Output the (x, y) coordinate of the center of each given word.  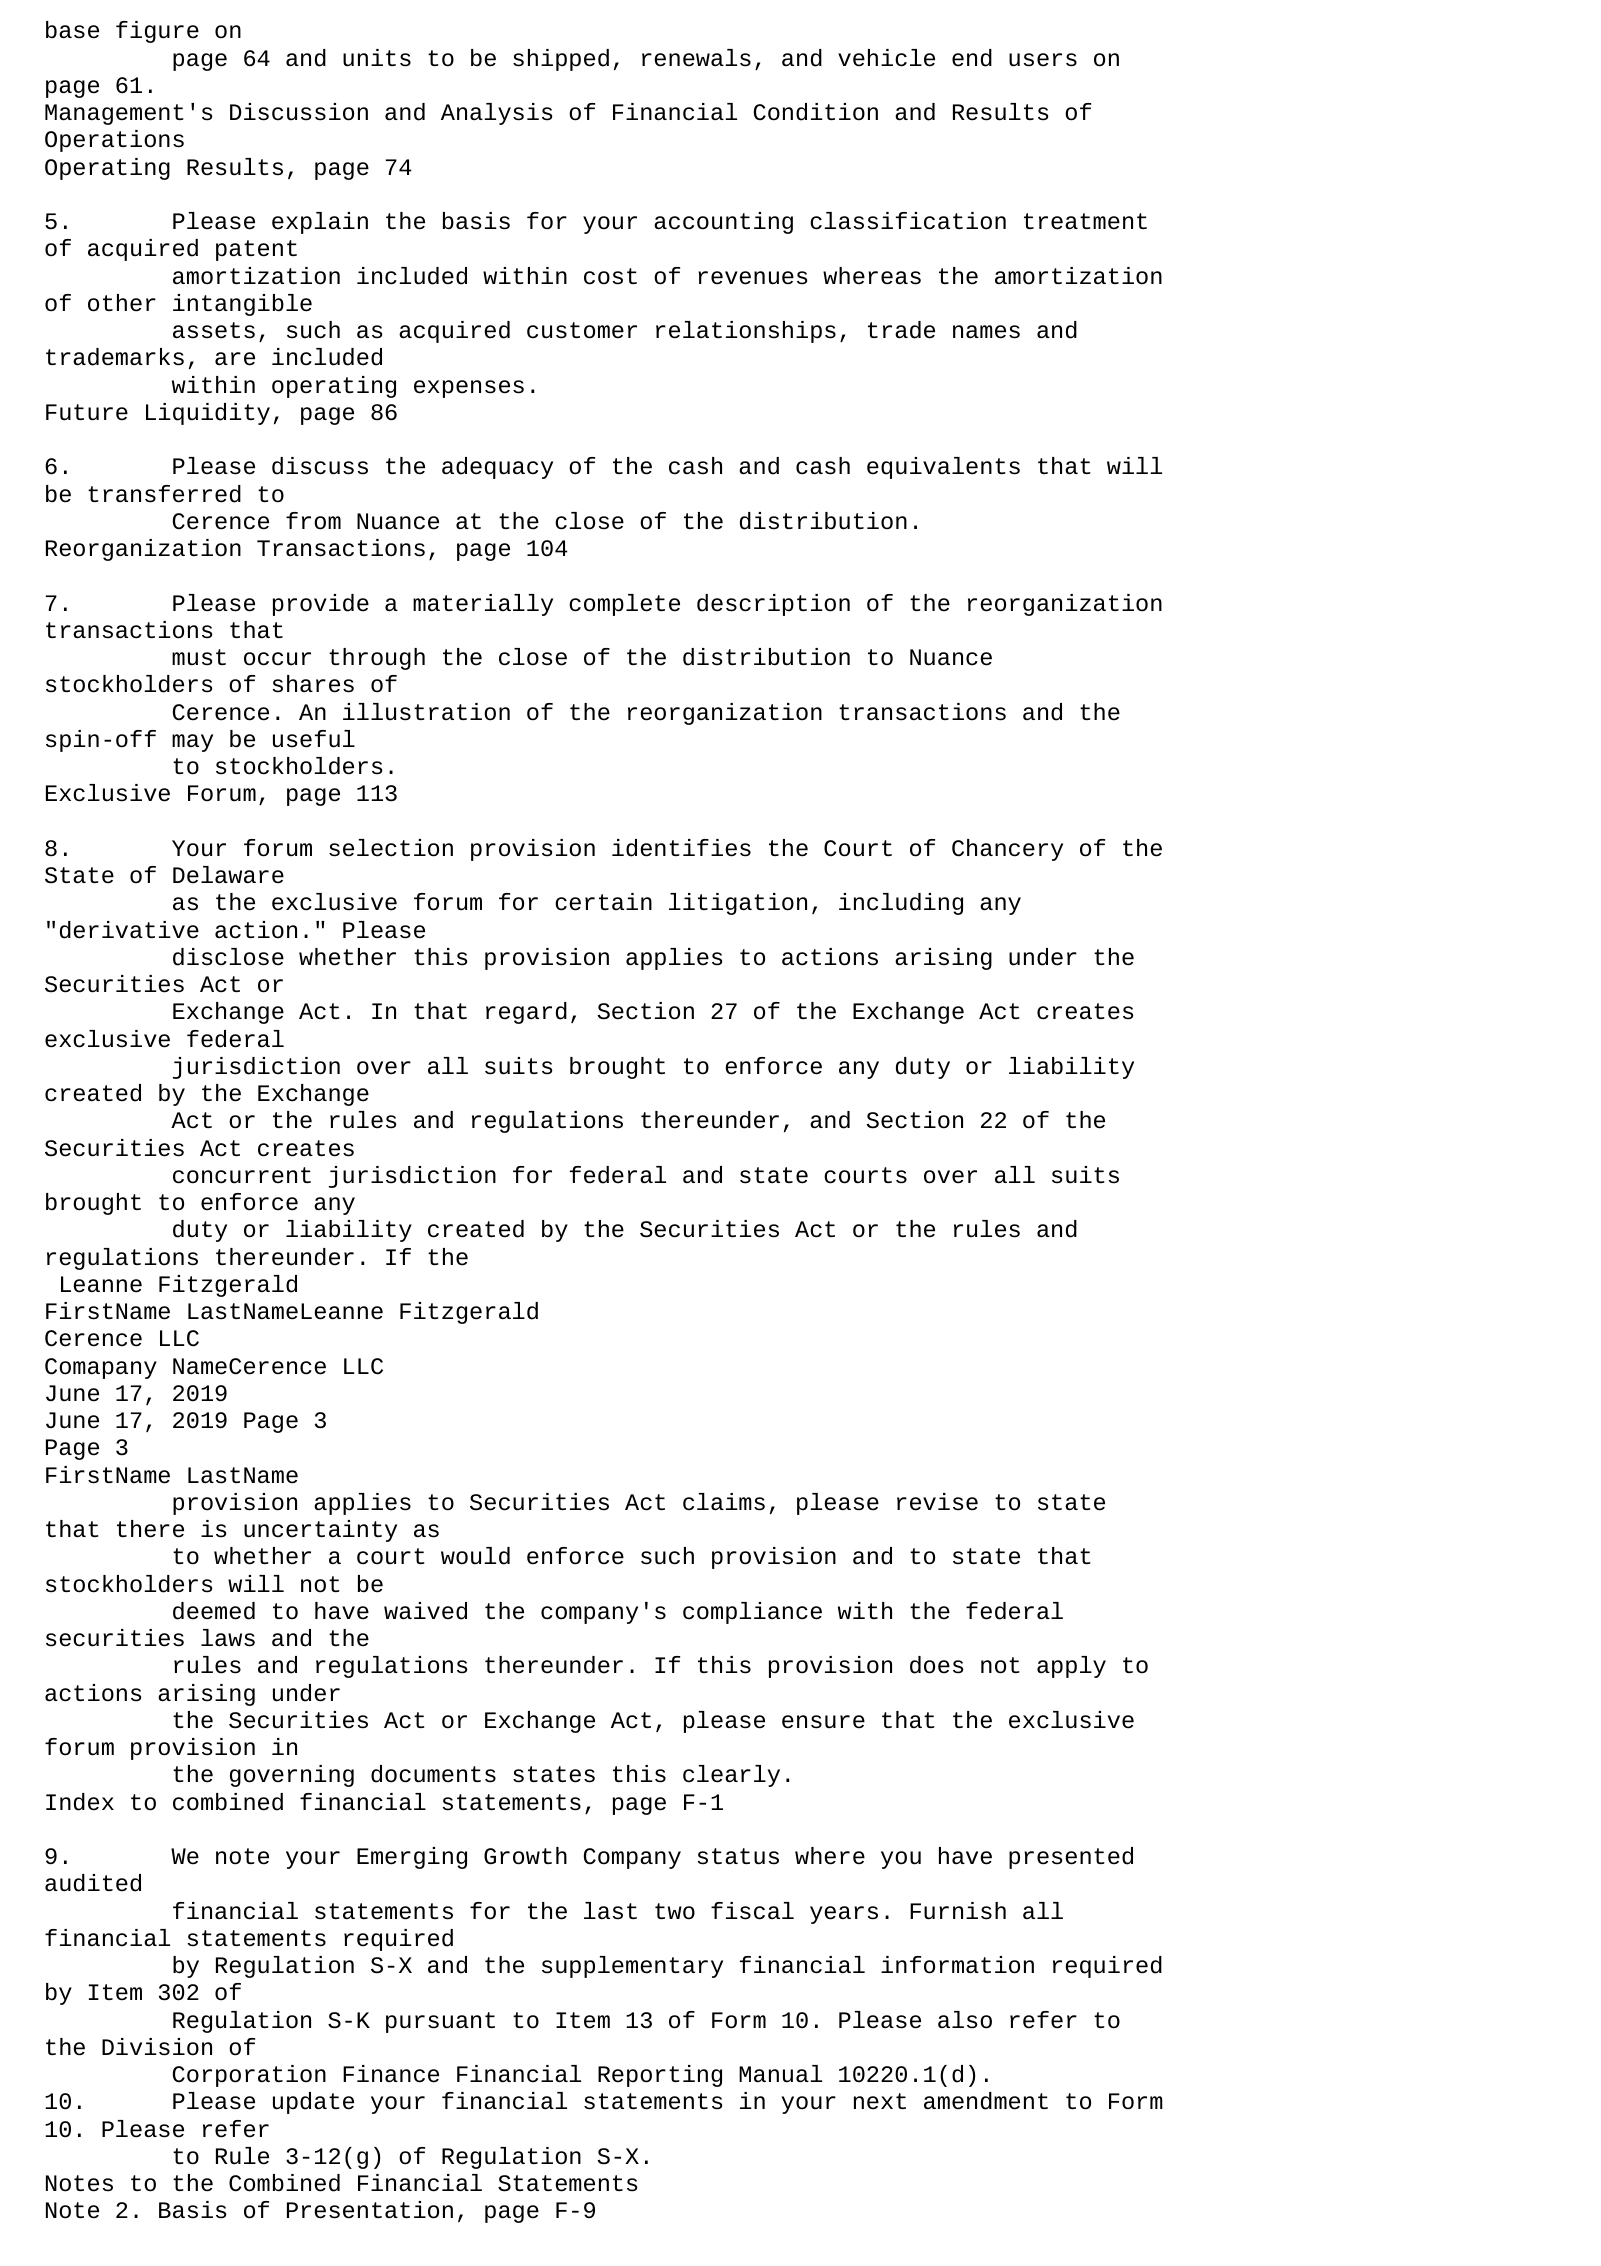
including (901, 904)
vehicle (886, 58)
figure (157, 32)
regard (526, 1013)
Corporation (249, 2076)
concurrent (242, 1175)
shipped (561, 60)
